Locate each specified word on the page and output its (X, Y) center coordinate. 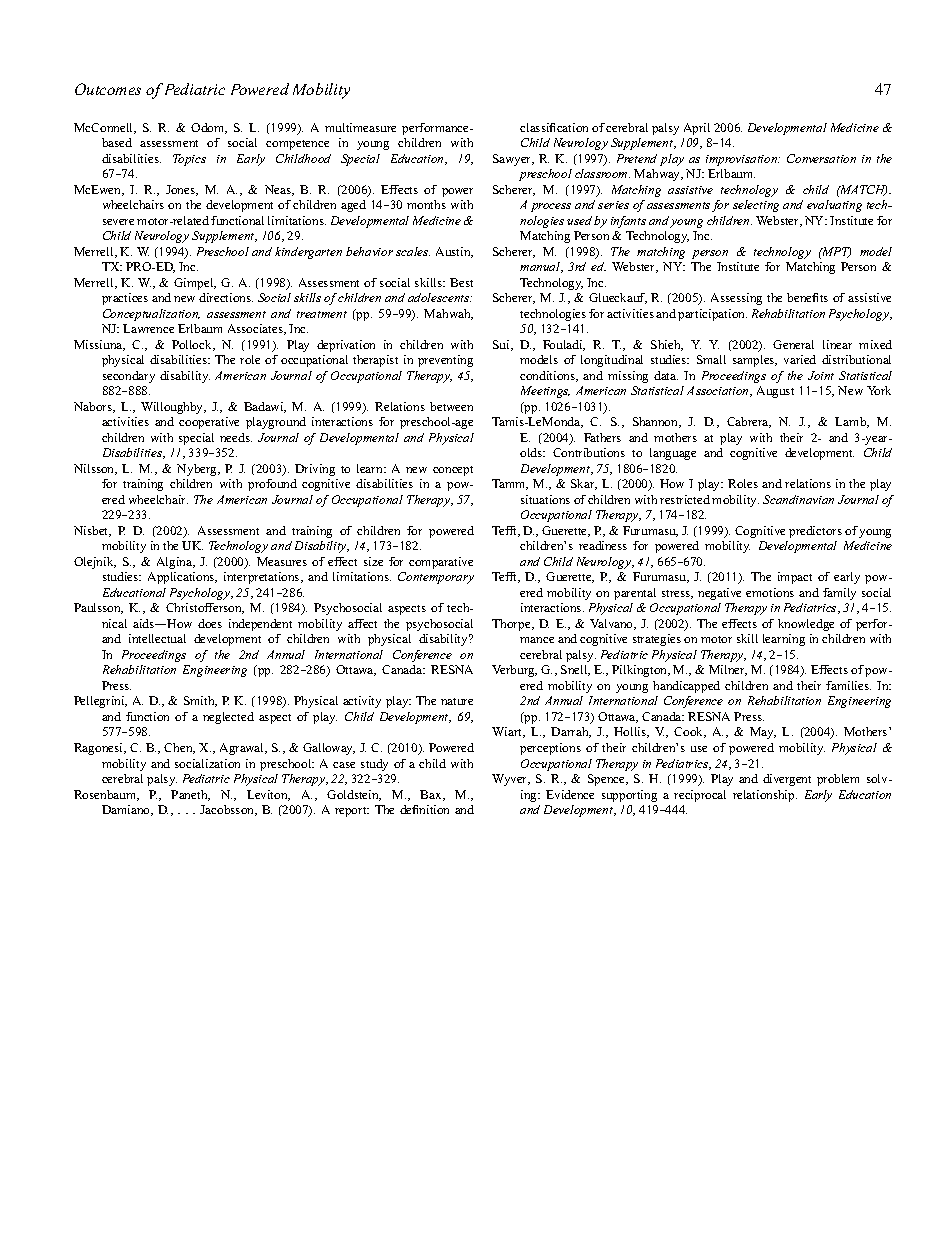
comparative (441, 563)
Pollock (193, 345)
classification (554, 127)
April (697, 129)
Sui (502, 345)
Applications (182, 578)
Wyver (511, 780)
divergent (787, 780)
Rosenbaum (106, 795)
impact (795, 578)
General (793, 344)
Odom (209, 128)
